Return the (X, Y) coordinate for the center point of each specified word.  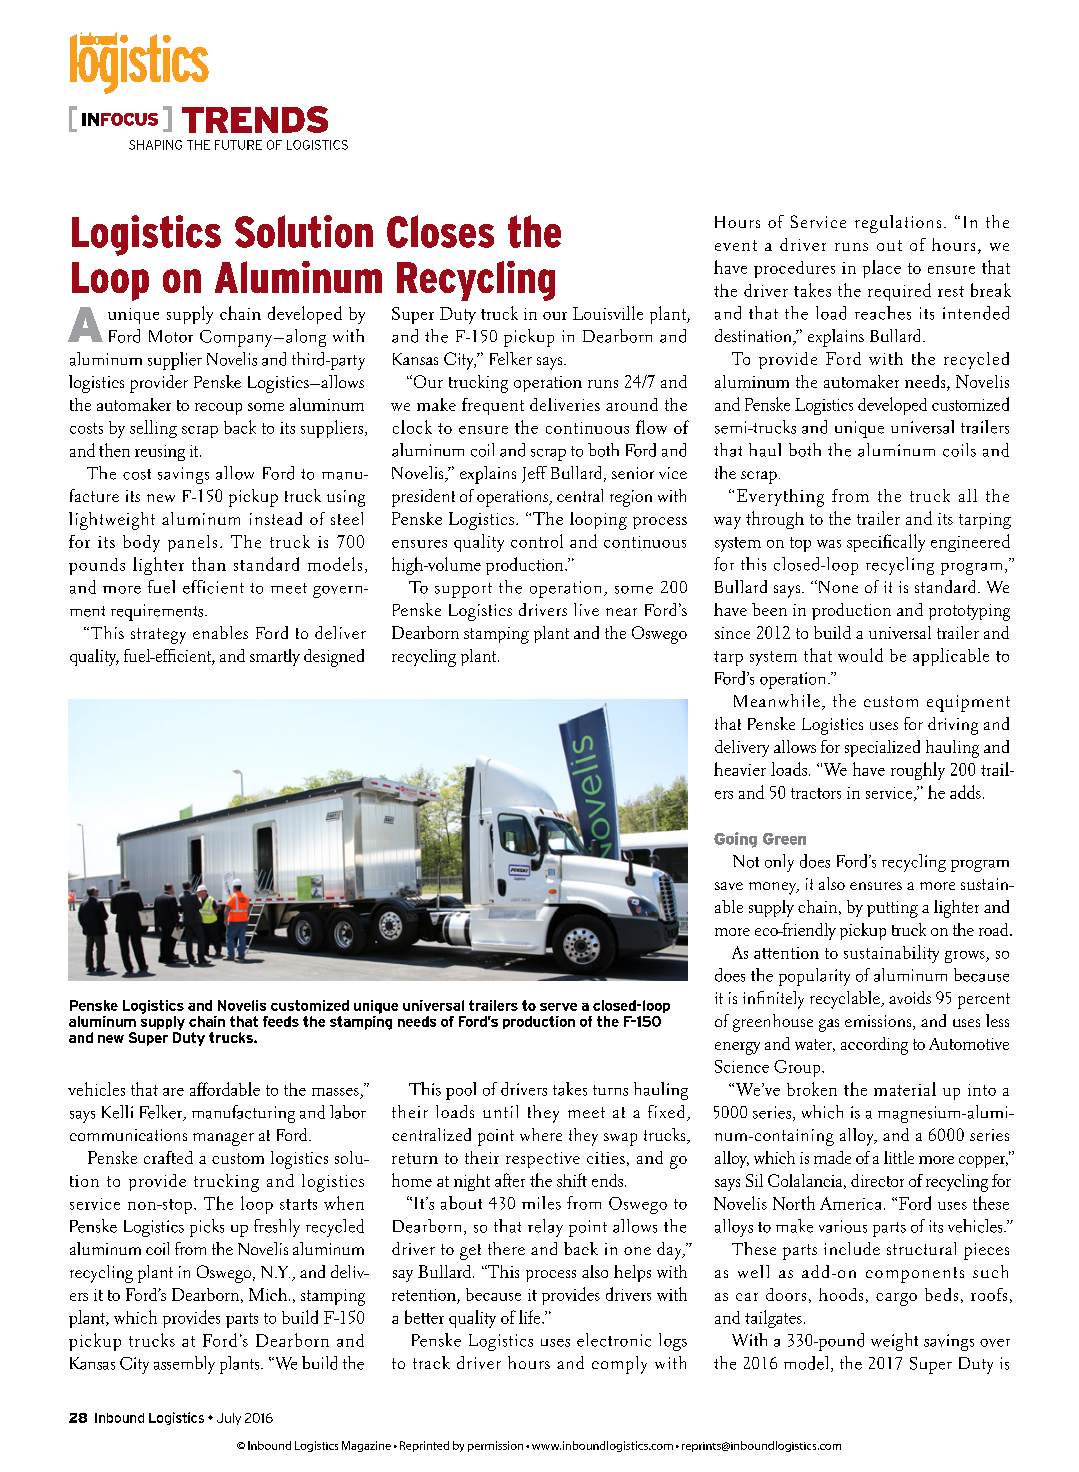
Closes (440, 231)
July (229, 1419)
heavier (740, 769)
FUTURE (238, 145)
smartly (275, 657)
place (882, 269)
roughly (918, 771)
